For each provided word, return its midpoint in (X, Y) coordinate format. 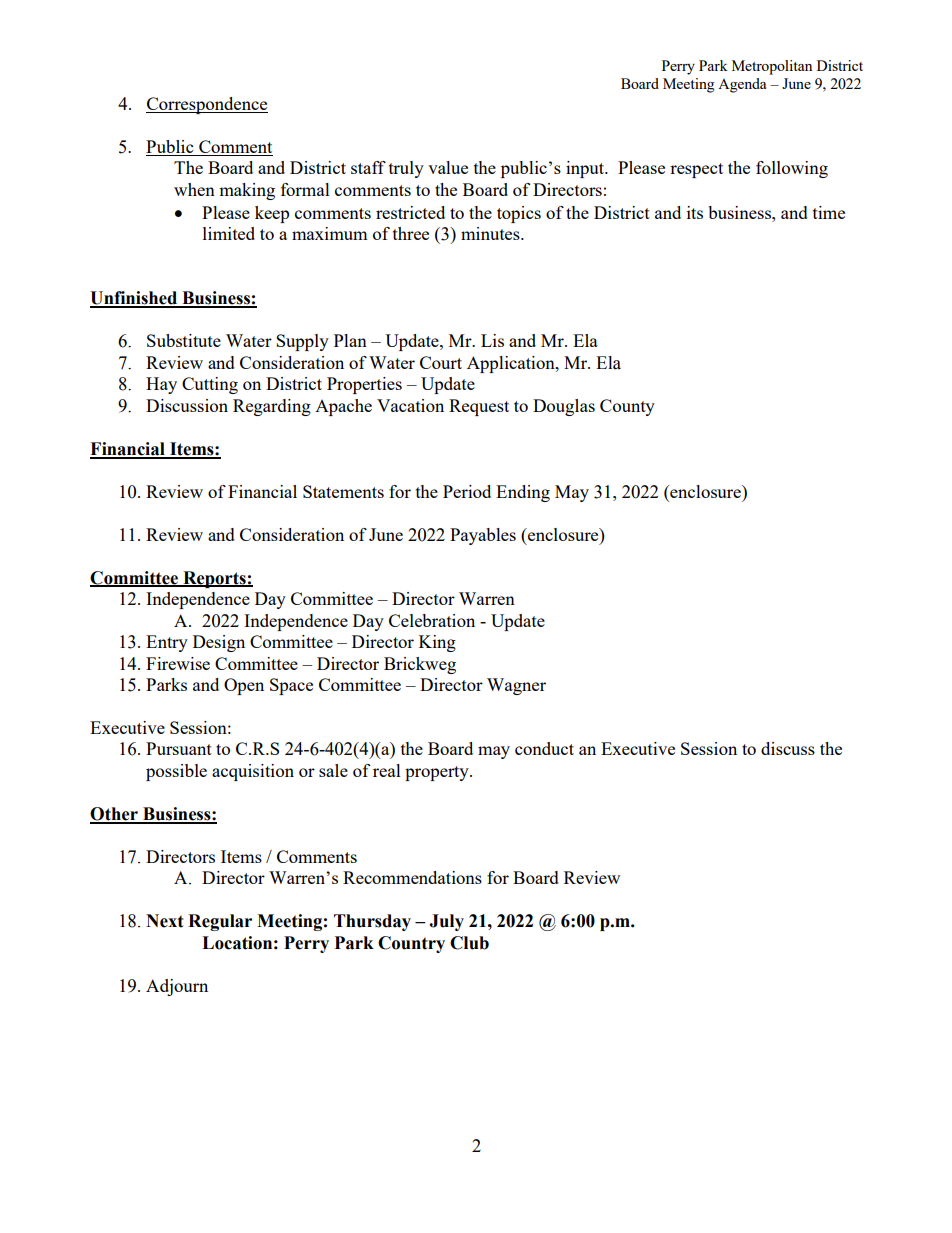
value (448, 167)
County (627, 407)
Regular (220, 922)
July (446, 922)
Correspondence (207, 105)
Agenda (742, 85)
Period (467, 491)
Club (469, 943)
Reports (214, 579)
